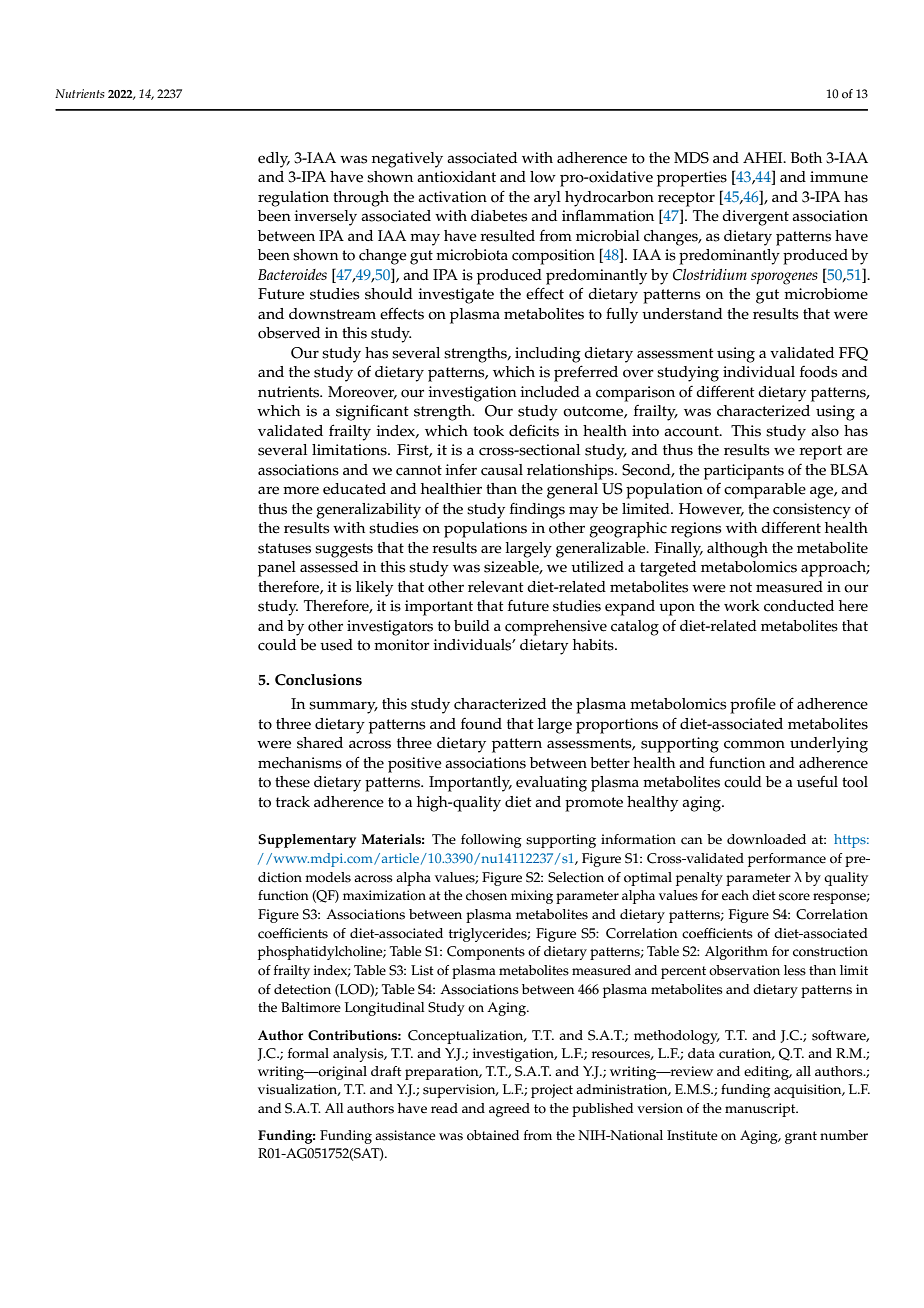  What do you see at coordinates (293, 802) in the document?
I see `track` at bounding box center [293, 802].
